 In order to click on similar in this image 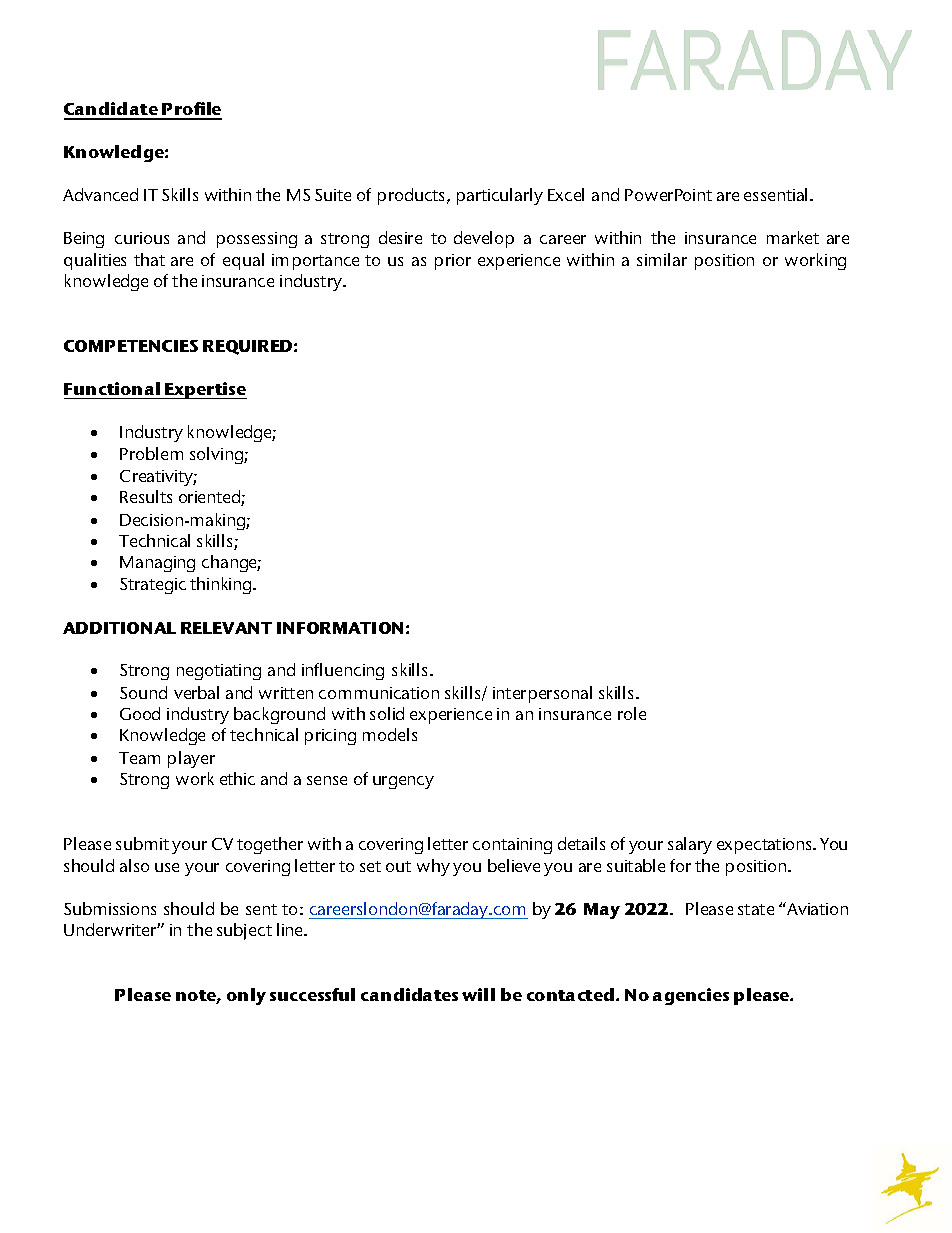, I will do `click(662, 259)`.
